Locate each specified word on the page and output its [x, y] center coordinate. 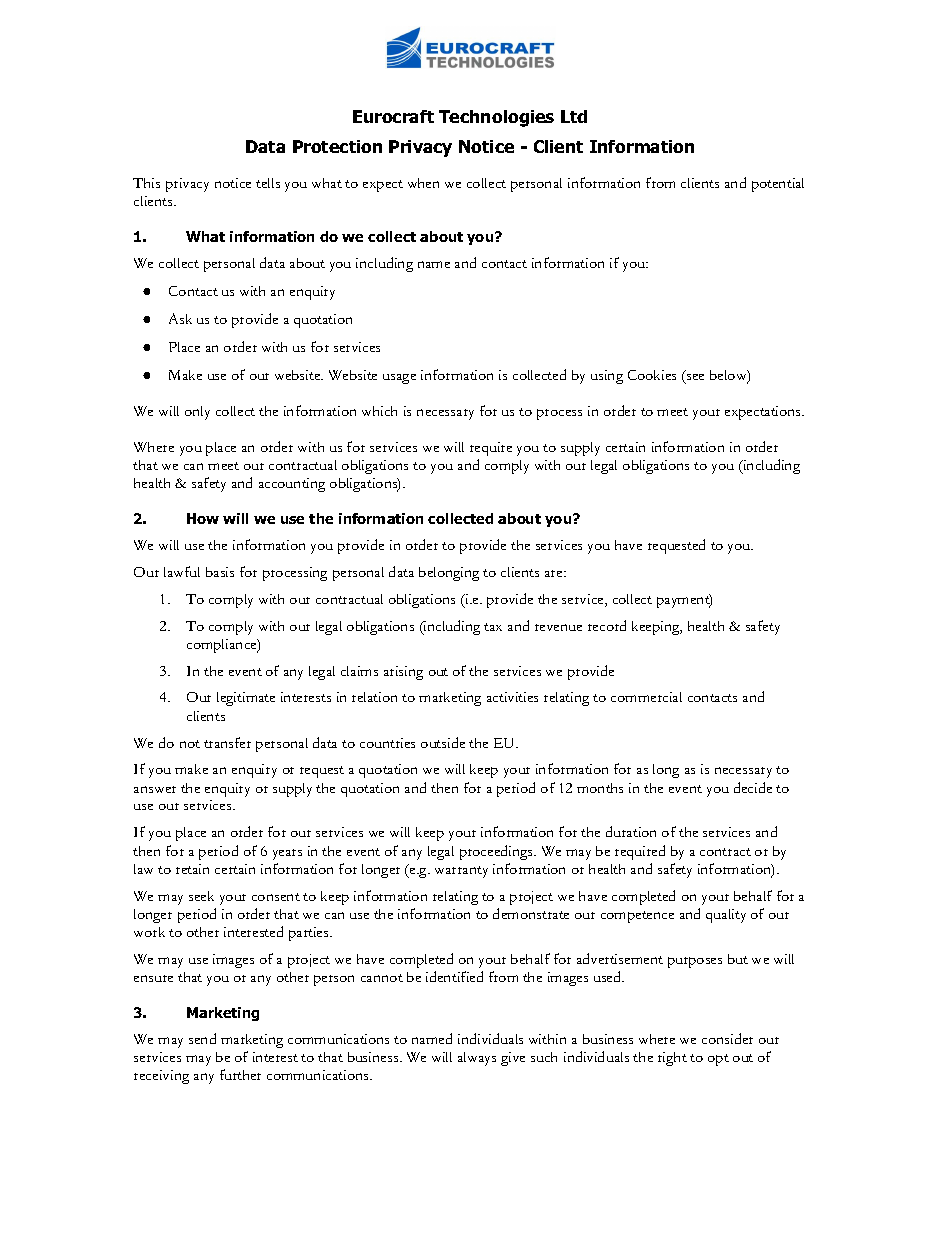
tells [268, 183]
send [202, 1038]
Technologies [496, 118]
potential [778, 185]
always [477, 1059]
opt [718, 1060]
